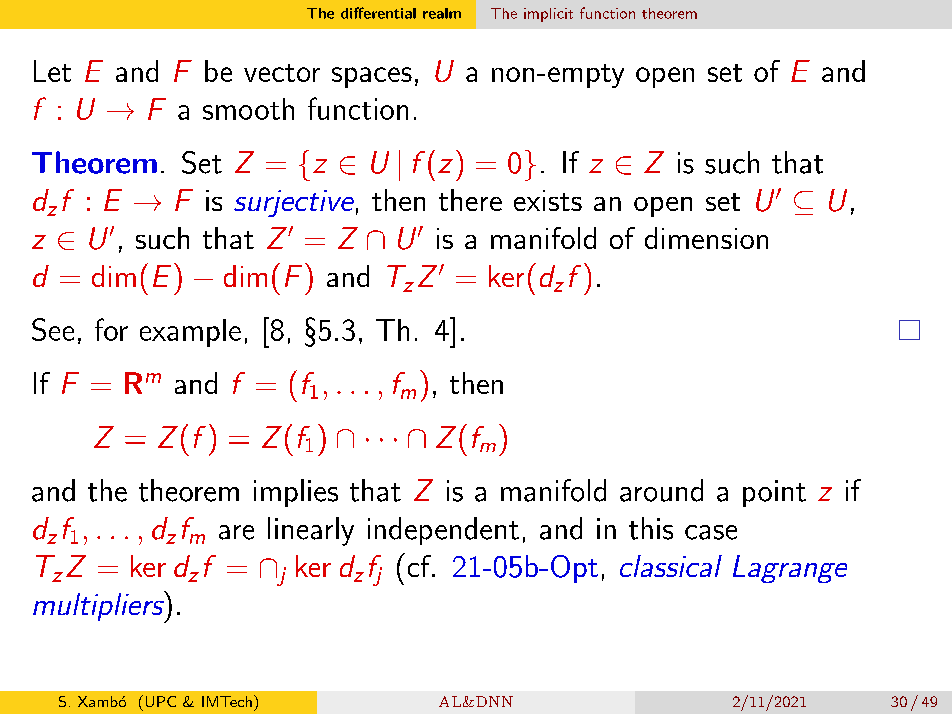  What do you see at coordinates (548, 15) in the screenshot?
I see `implicit` at bounding box center [548, 15].
